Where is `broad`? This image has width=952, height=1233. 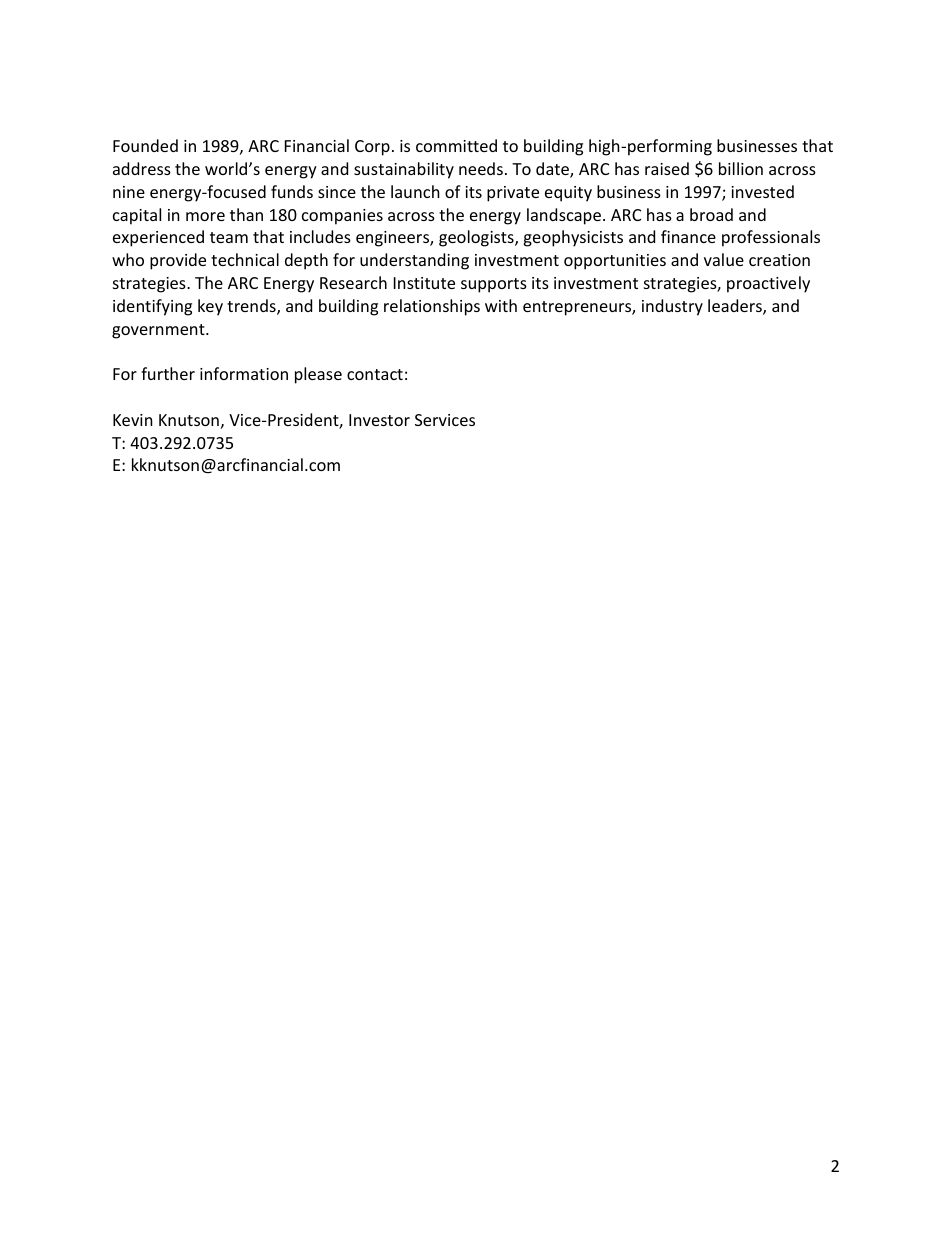
broad is located at coordinates (711, 214).
